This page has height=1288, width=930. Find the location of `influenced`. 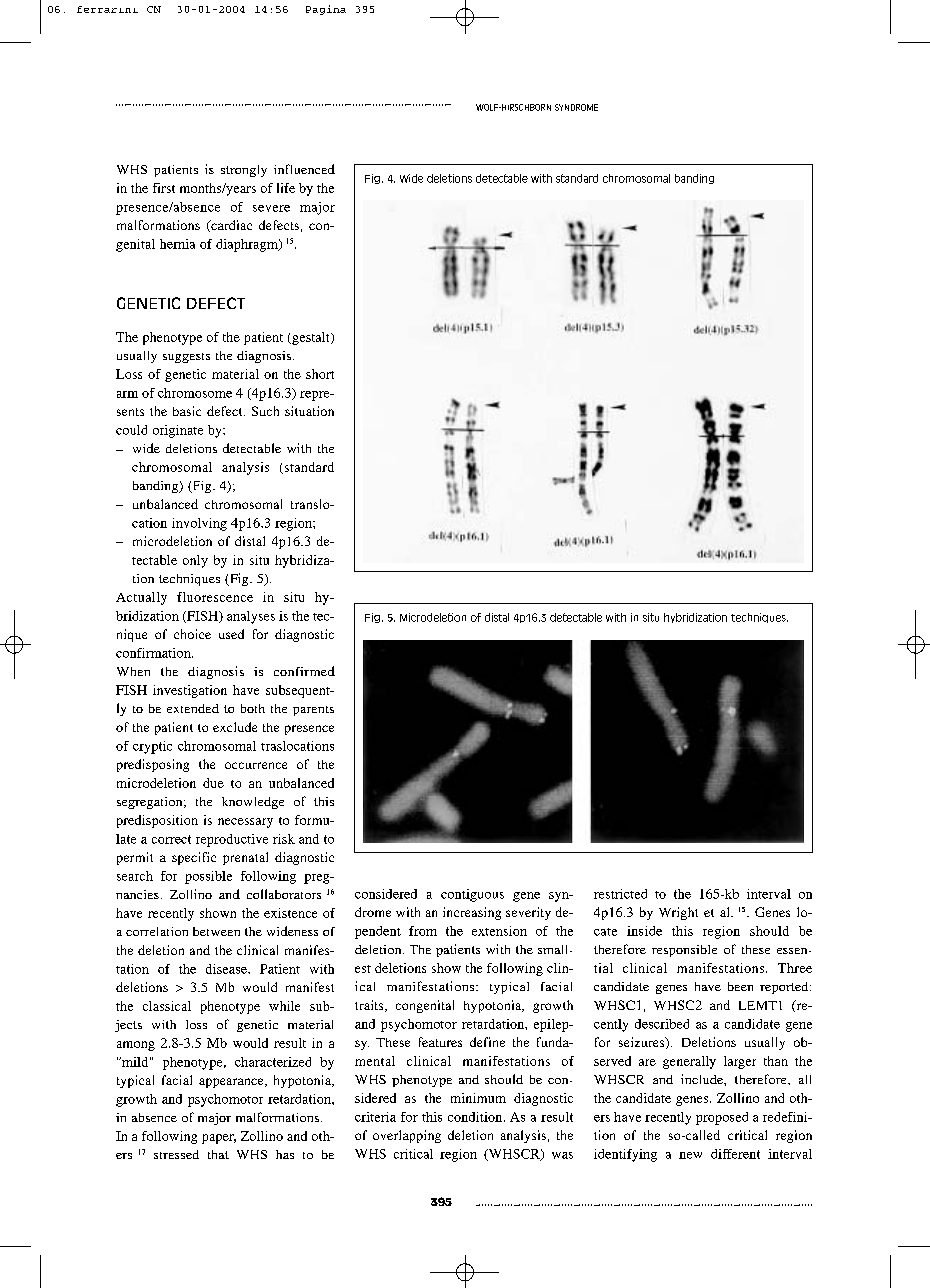

influenced is located at coordinates (304, 169).
